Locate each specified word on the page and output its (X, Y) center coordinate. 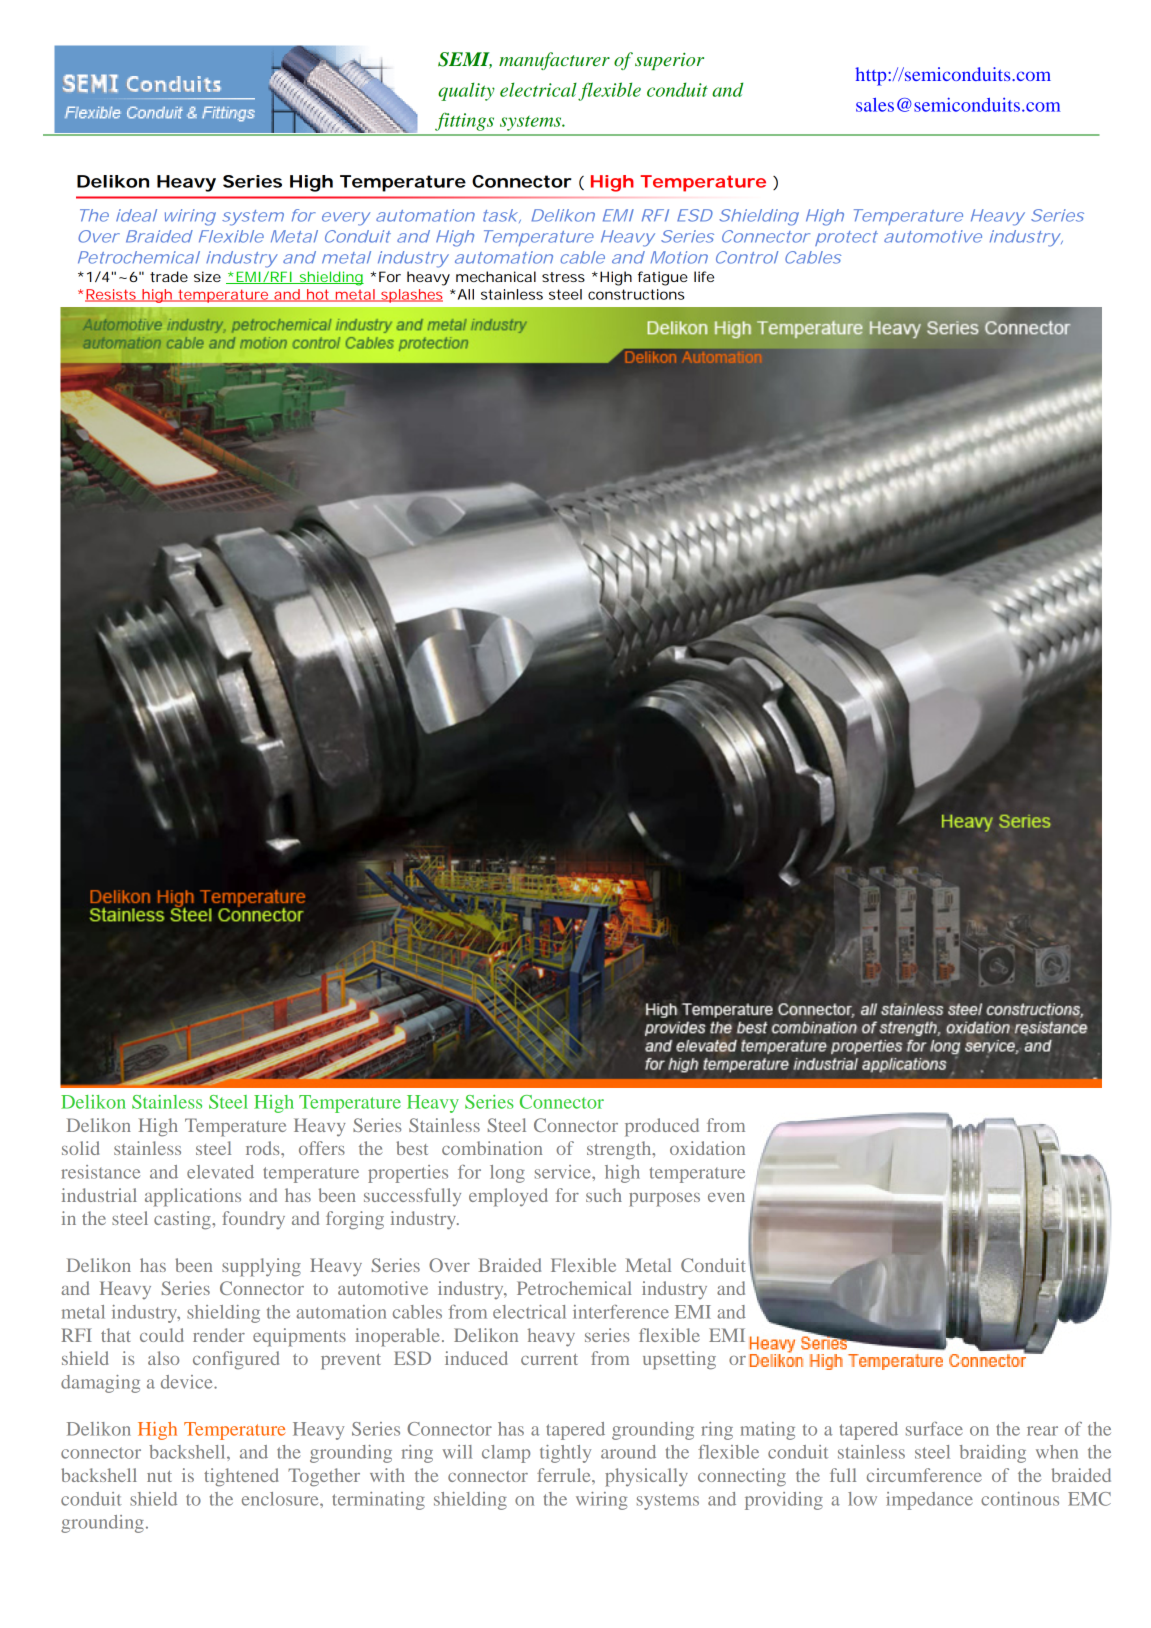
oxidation (707, 1148)
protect (846, 238)
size (207, 276)
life (704, 276)
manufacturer (554, 61)
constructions (636, 294)
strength (620, 1150)
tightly (565, 1454)
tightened (241, 1477)
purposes (664, 1200)
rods (264, 1148)
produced (662, 1127)
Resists (111, 295)
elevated (220, 1172)
